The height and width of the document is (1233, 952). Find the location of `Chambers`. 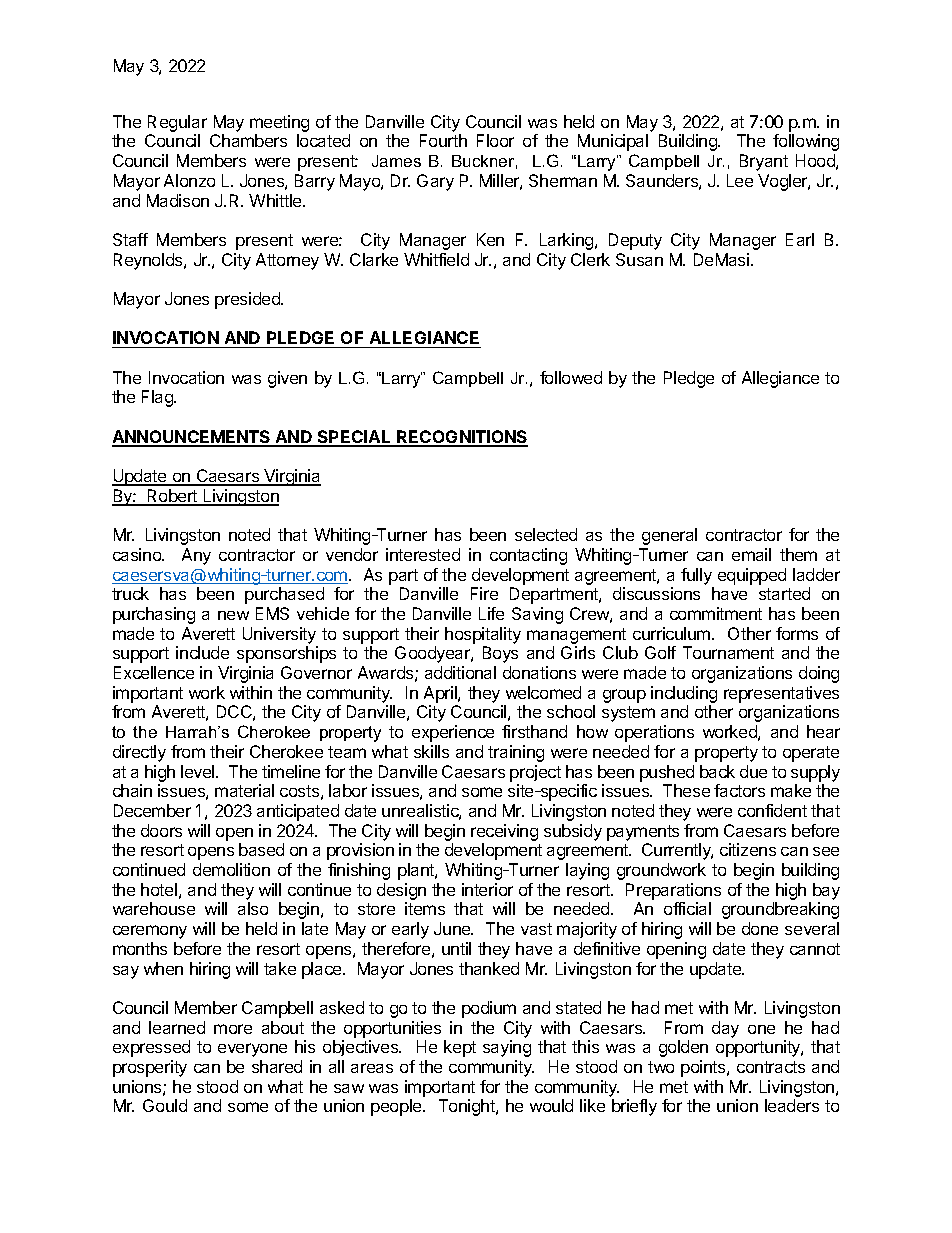

Chambers is located at coordinates (248, 140).
